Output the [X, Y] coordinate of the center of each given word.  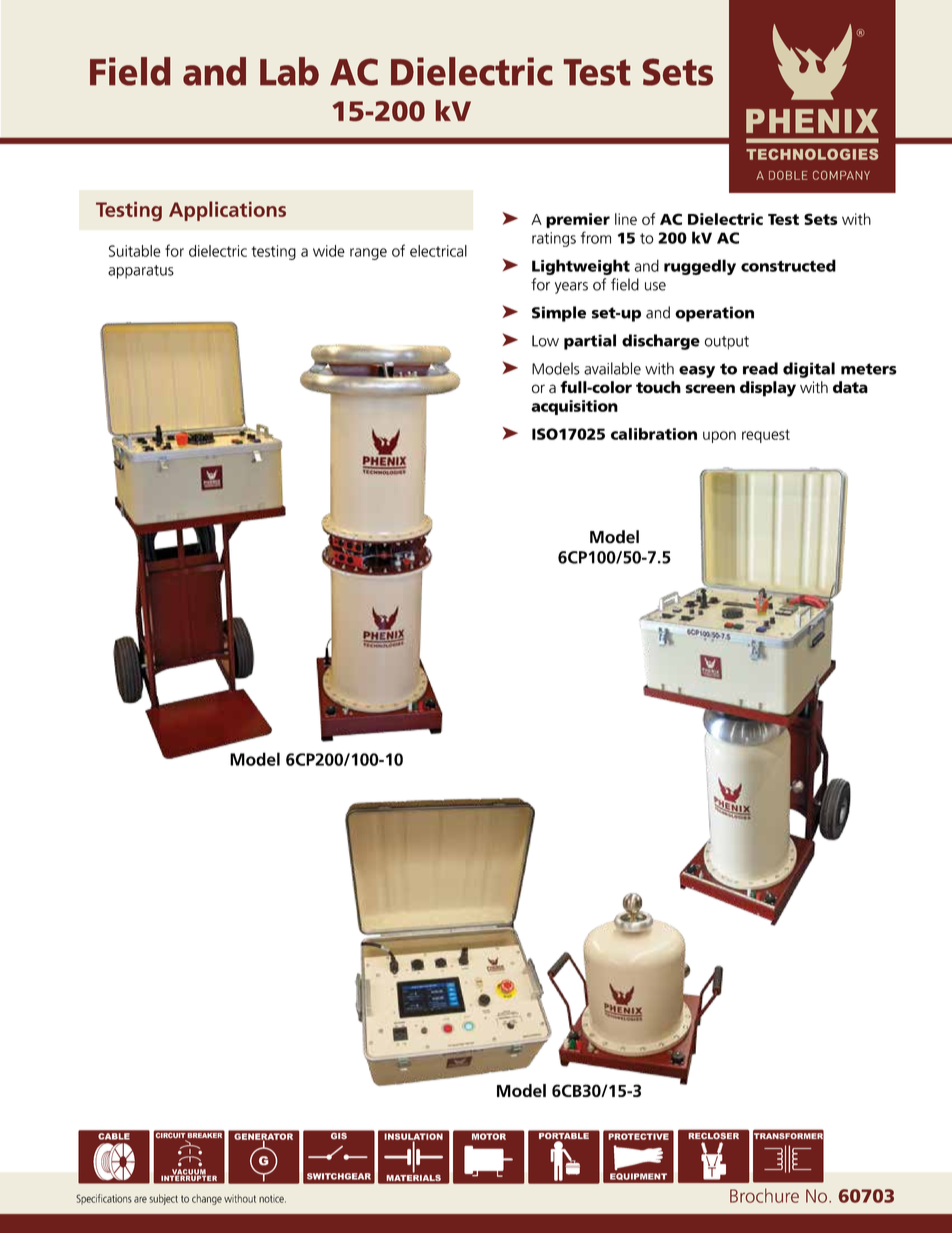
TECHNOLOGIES [812, 154]
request [766, 436]
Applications [227, 211]
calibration [654, 434]
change [207, 1199]
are [140, 1199]
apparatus [141, 272]
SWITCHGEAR [339, 1176]
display [768, 389]
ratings [554, 239]
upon [719, 437]
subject [163, 1199]
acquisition [574, 407]
